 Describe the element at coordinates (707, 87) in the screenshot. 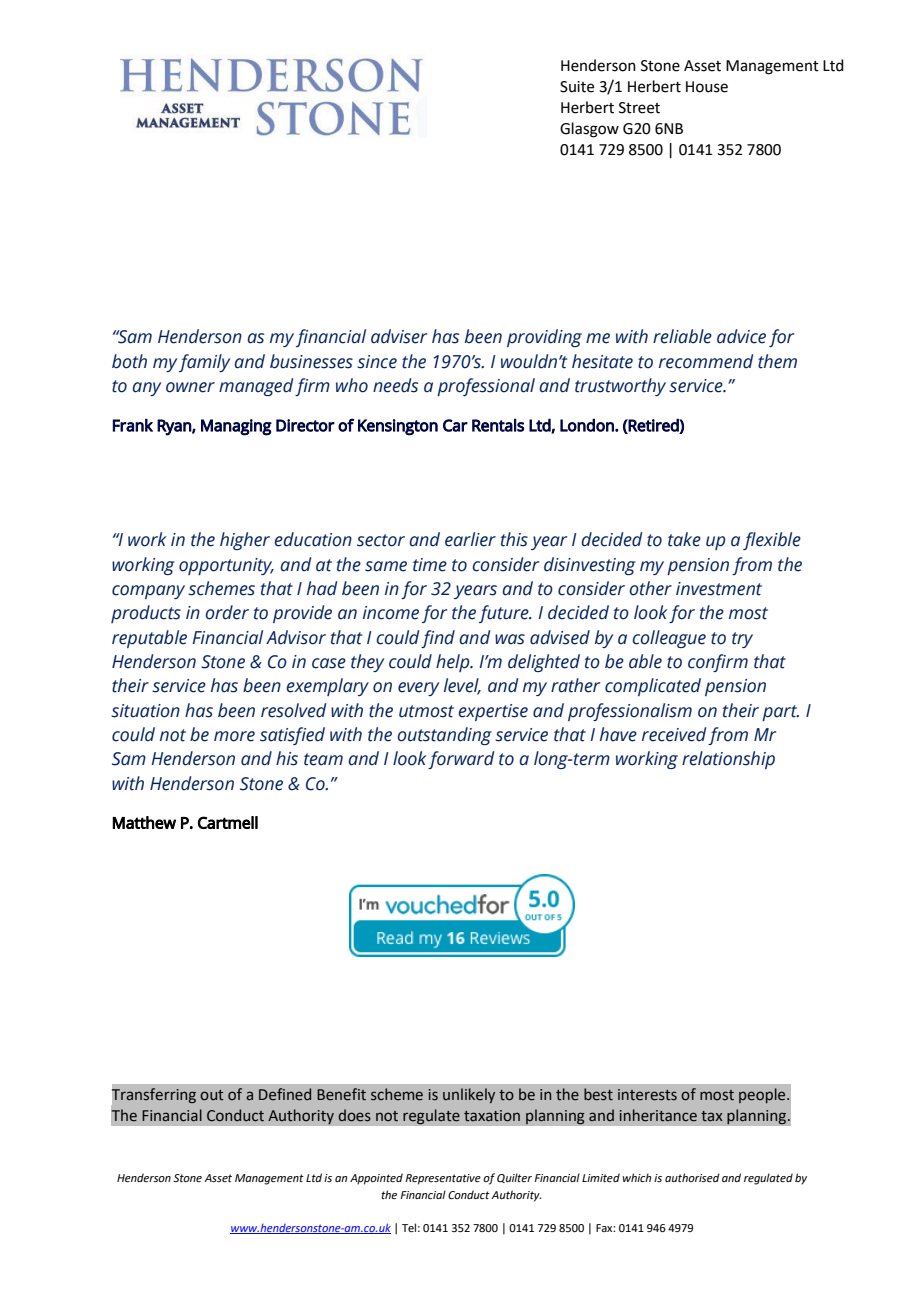

I see `House` at that location.
